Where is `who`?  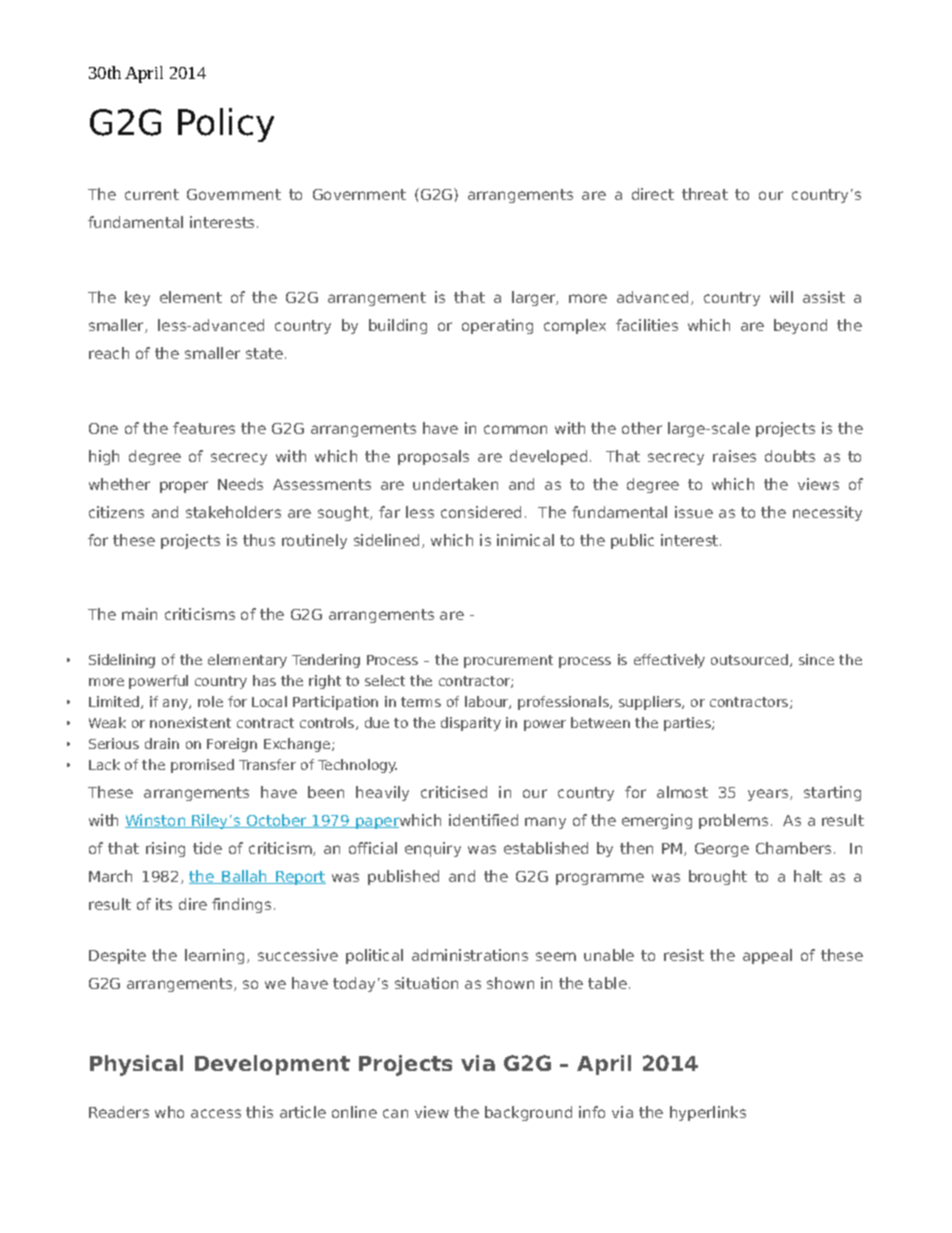
who is located at coordinates (169, 1112).
